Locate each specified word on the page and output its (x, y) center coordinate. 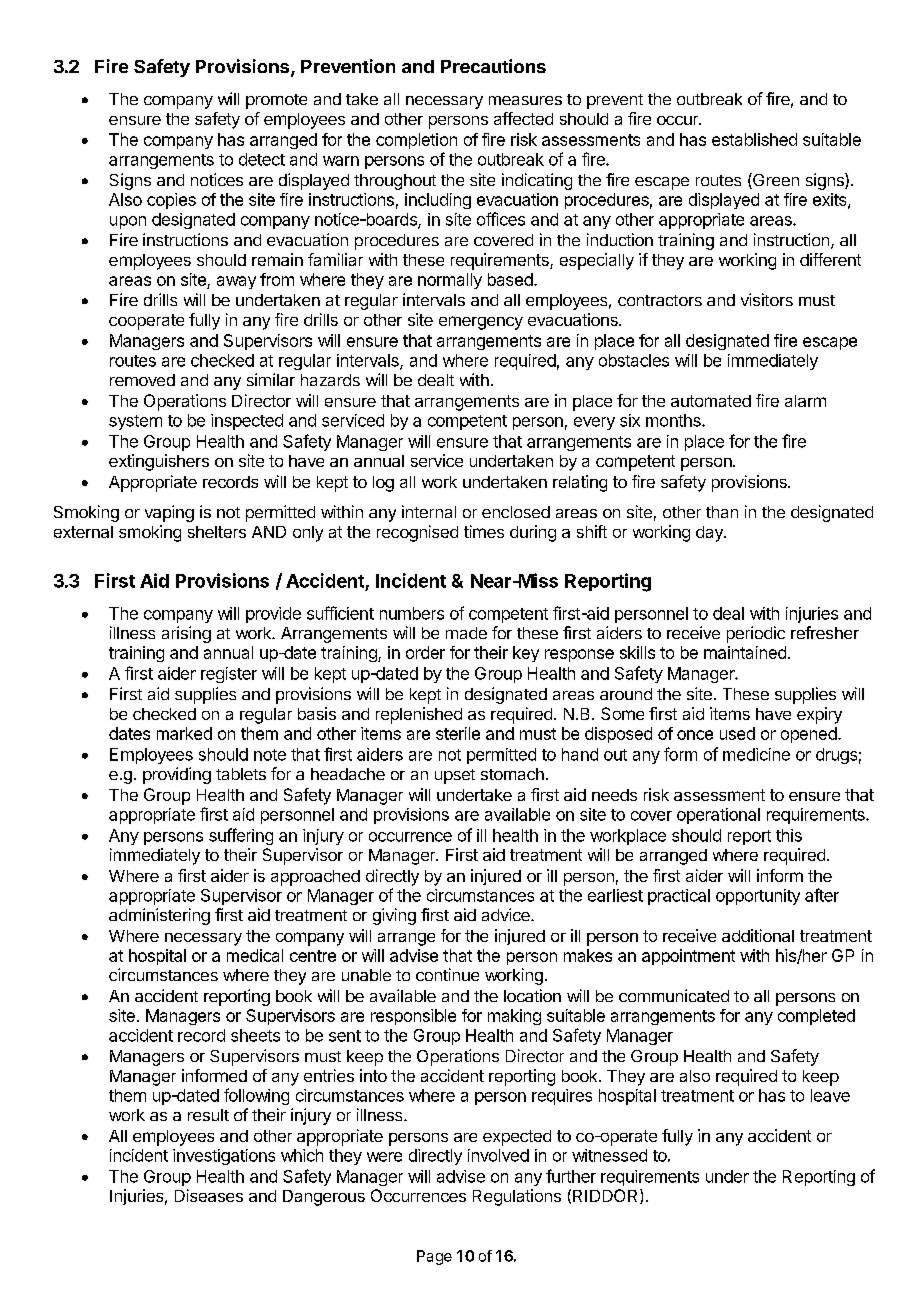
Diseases (209, 1195)
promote (276, 101)
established (754, 139)
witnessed (609, 1155)
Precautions (493, 66)
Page (434, 1257)
